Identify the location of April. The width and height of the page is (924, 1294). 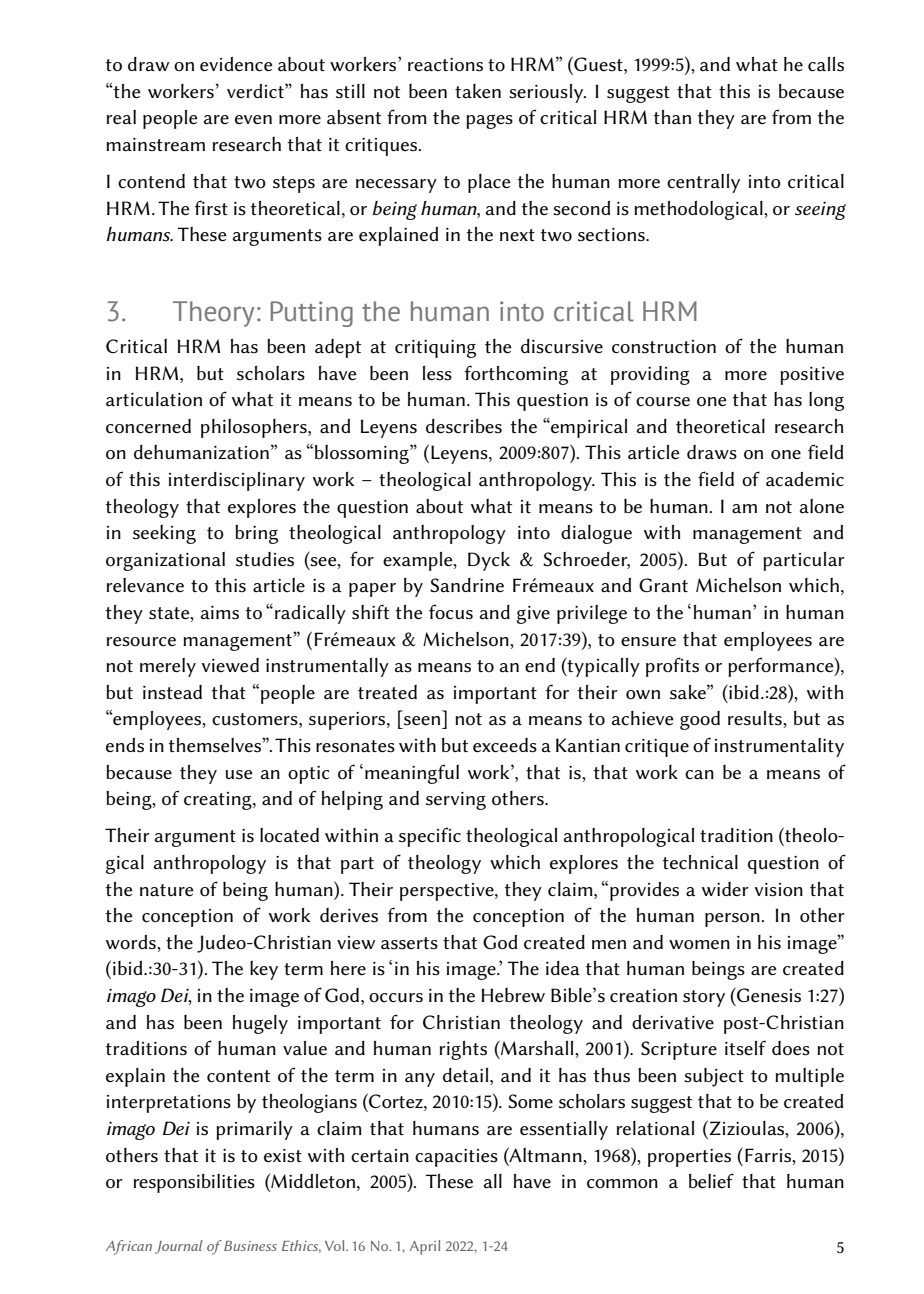
(425, 1247).
